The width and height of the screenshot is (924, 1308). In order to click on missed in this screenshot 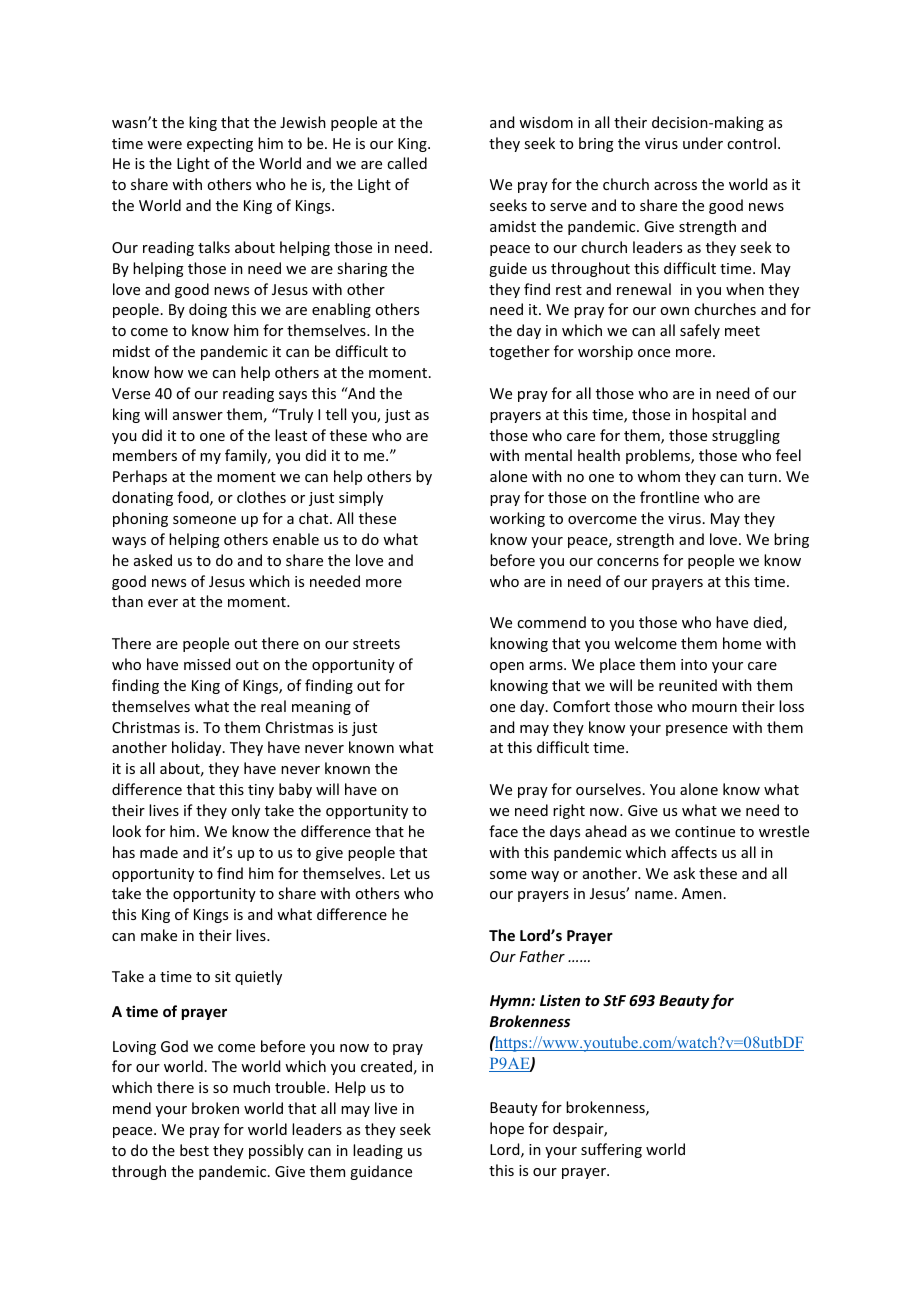, I will do `click(207, 664)`.
